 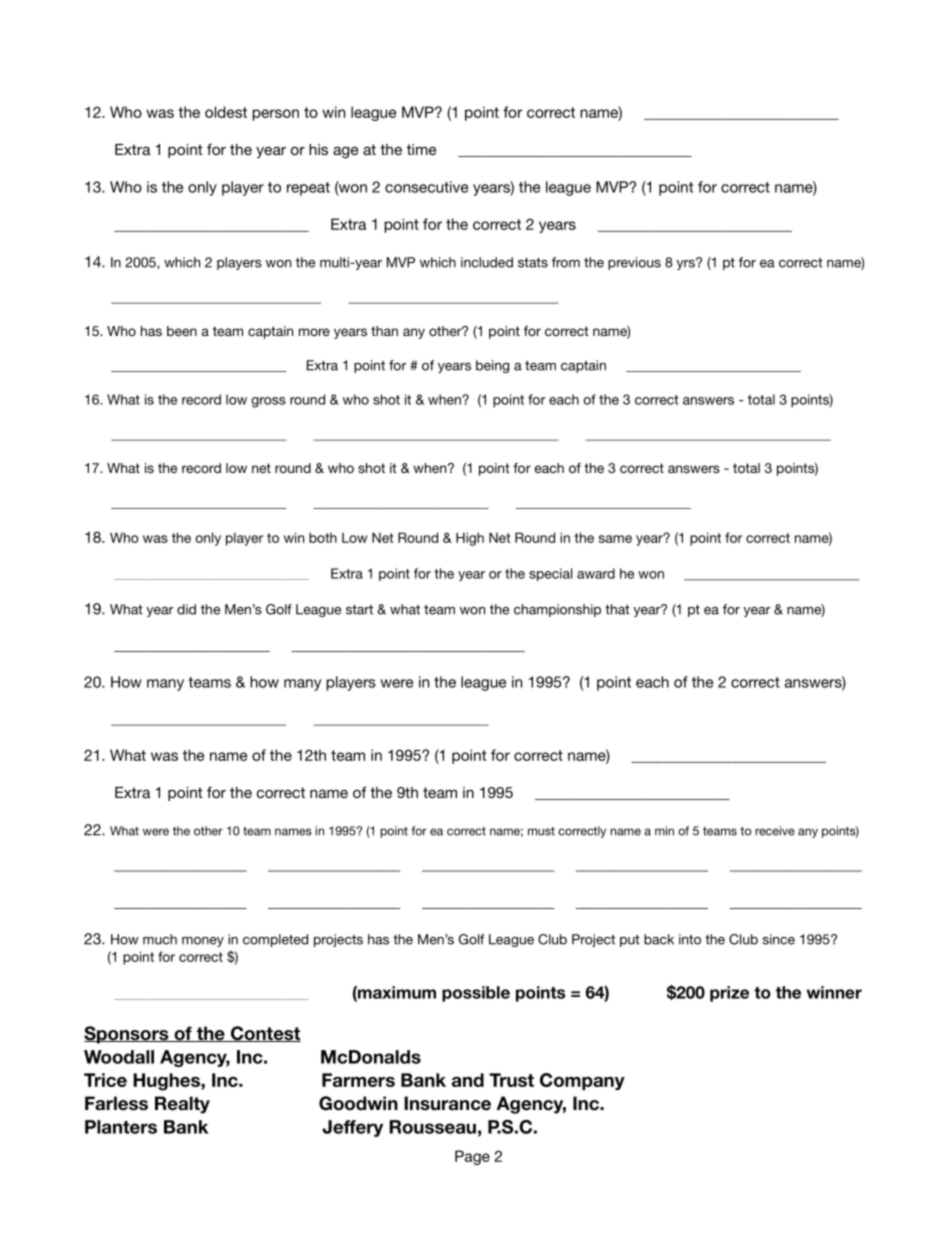 I want to click on time, so click(x=421, y=149).
